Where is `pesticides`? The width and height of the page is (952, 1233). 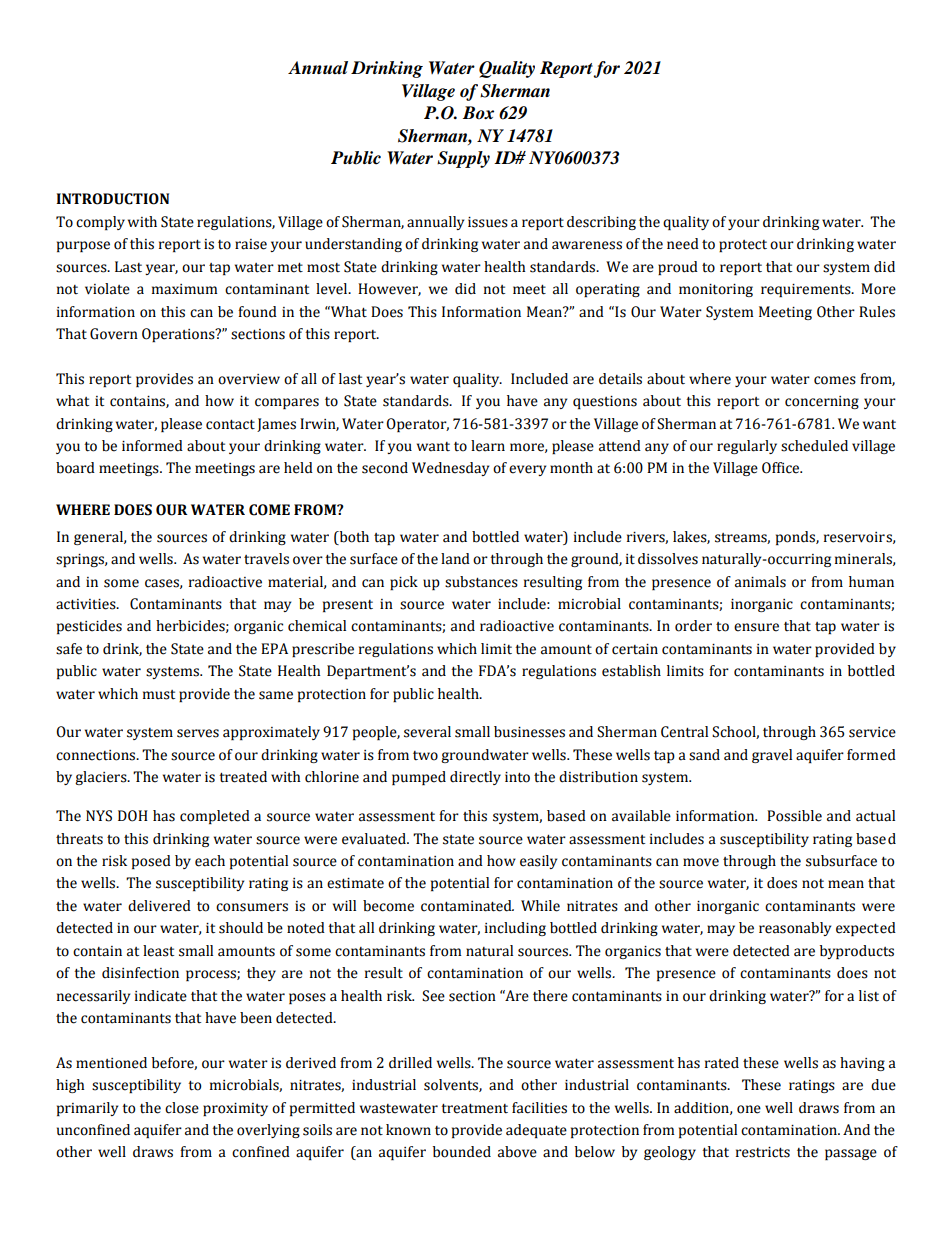 pesticides is located at coordinates (89, 627).
